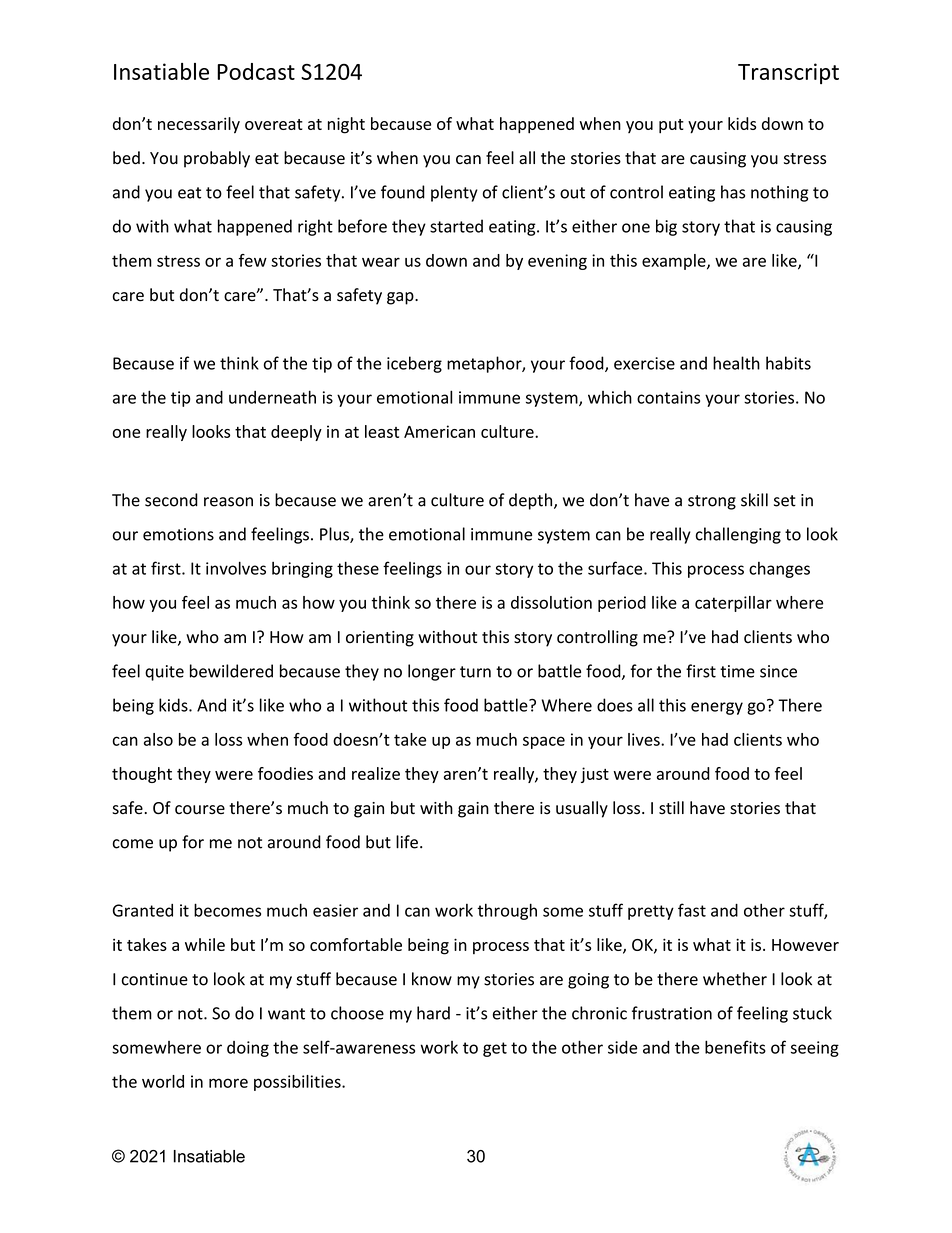 The height and width of the document is (1233, 952). I want to click on plenty, so click(454, 193).
